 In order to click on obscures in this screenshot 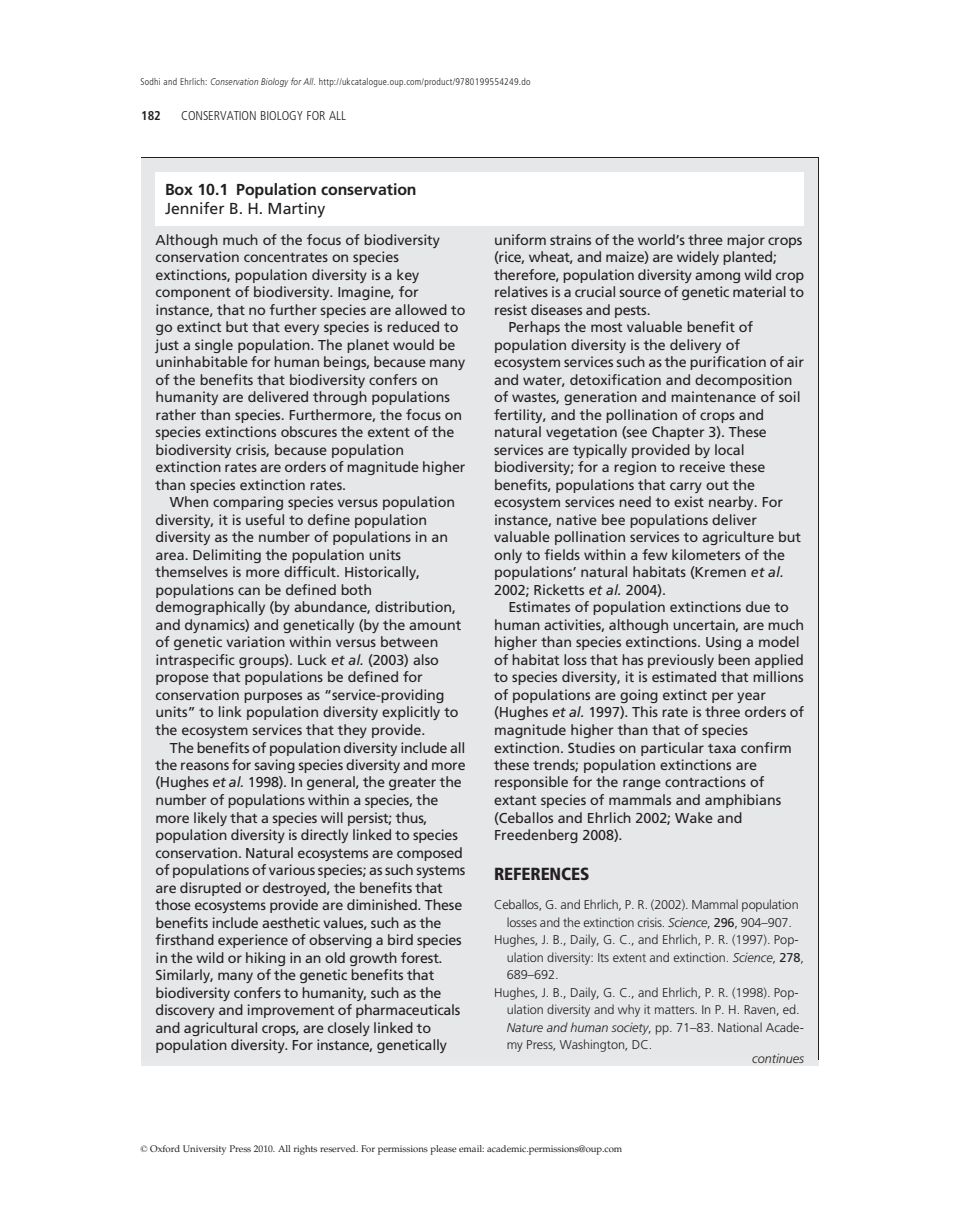, I will do `click(309, 431)`.
